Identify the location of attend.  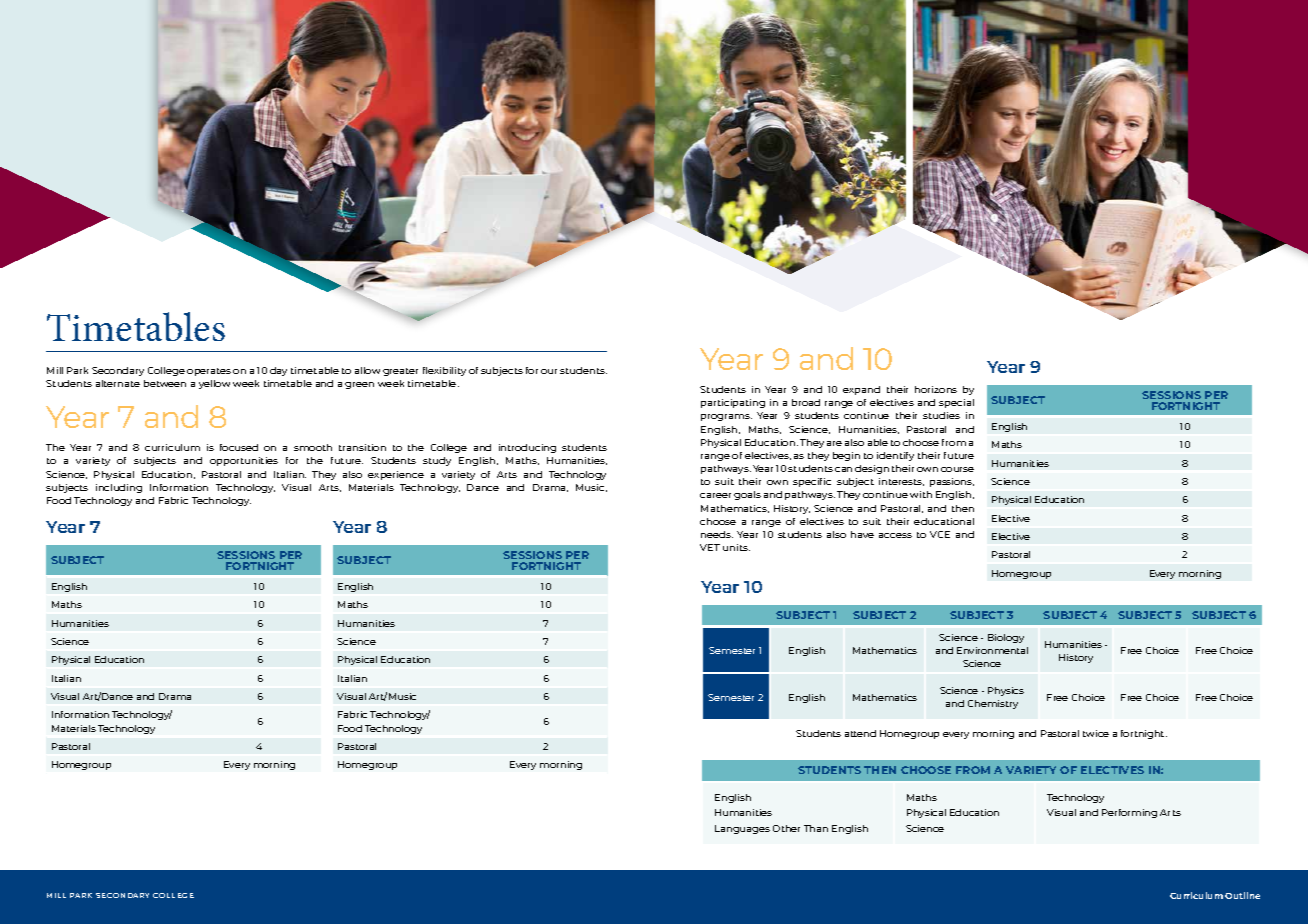
(860, 733).
